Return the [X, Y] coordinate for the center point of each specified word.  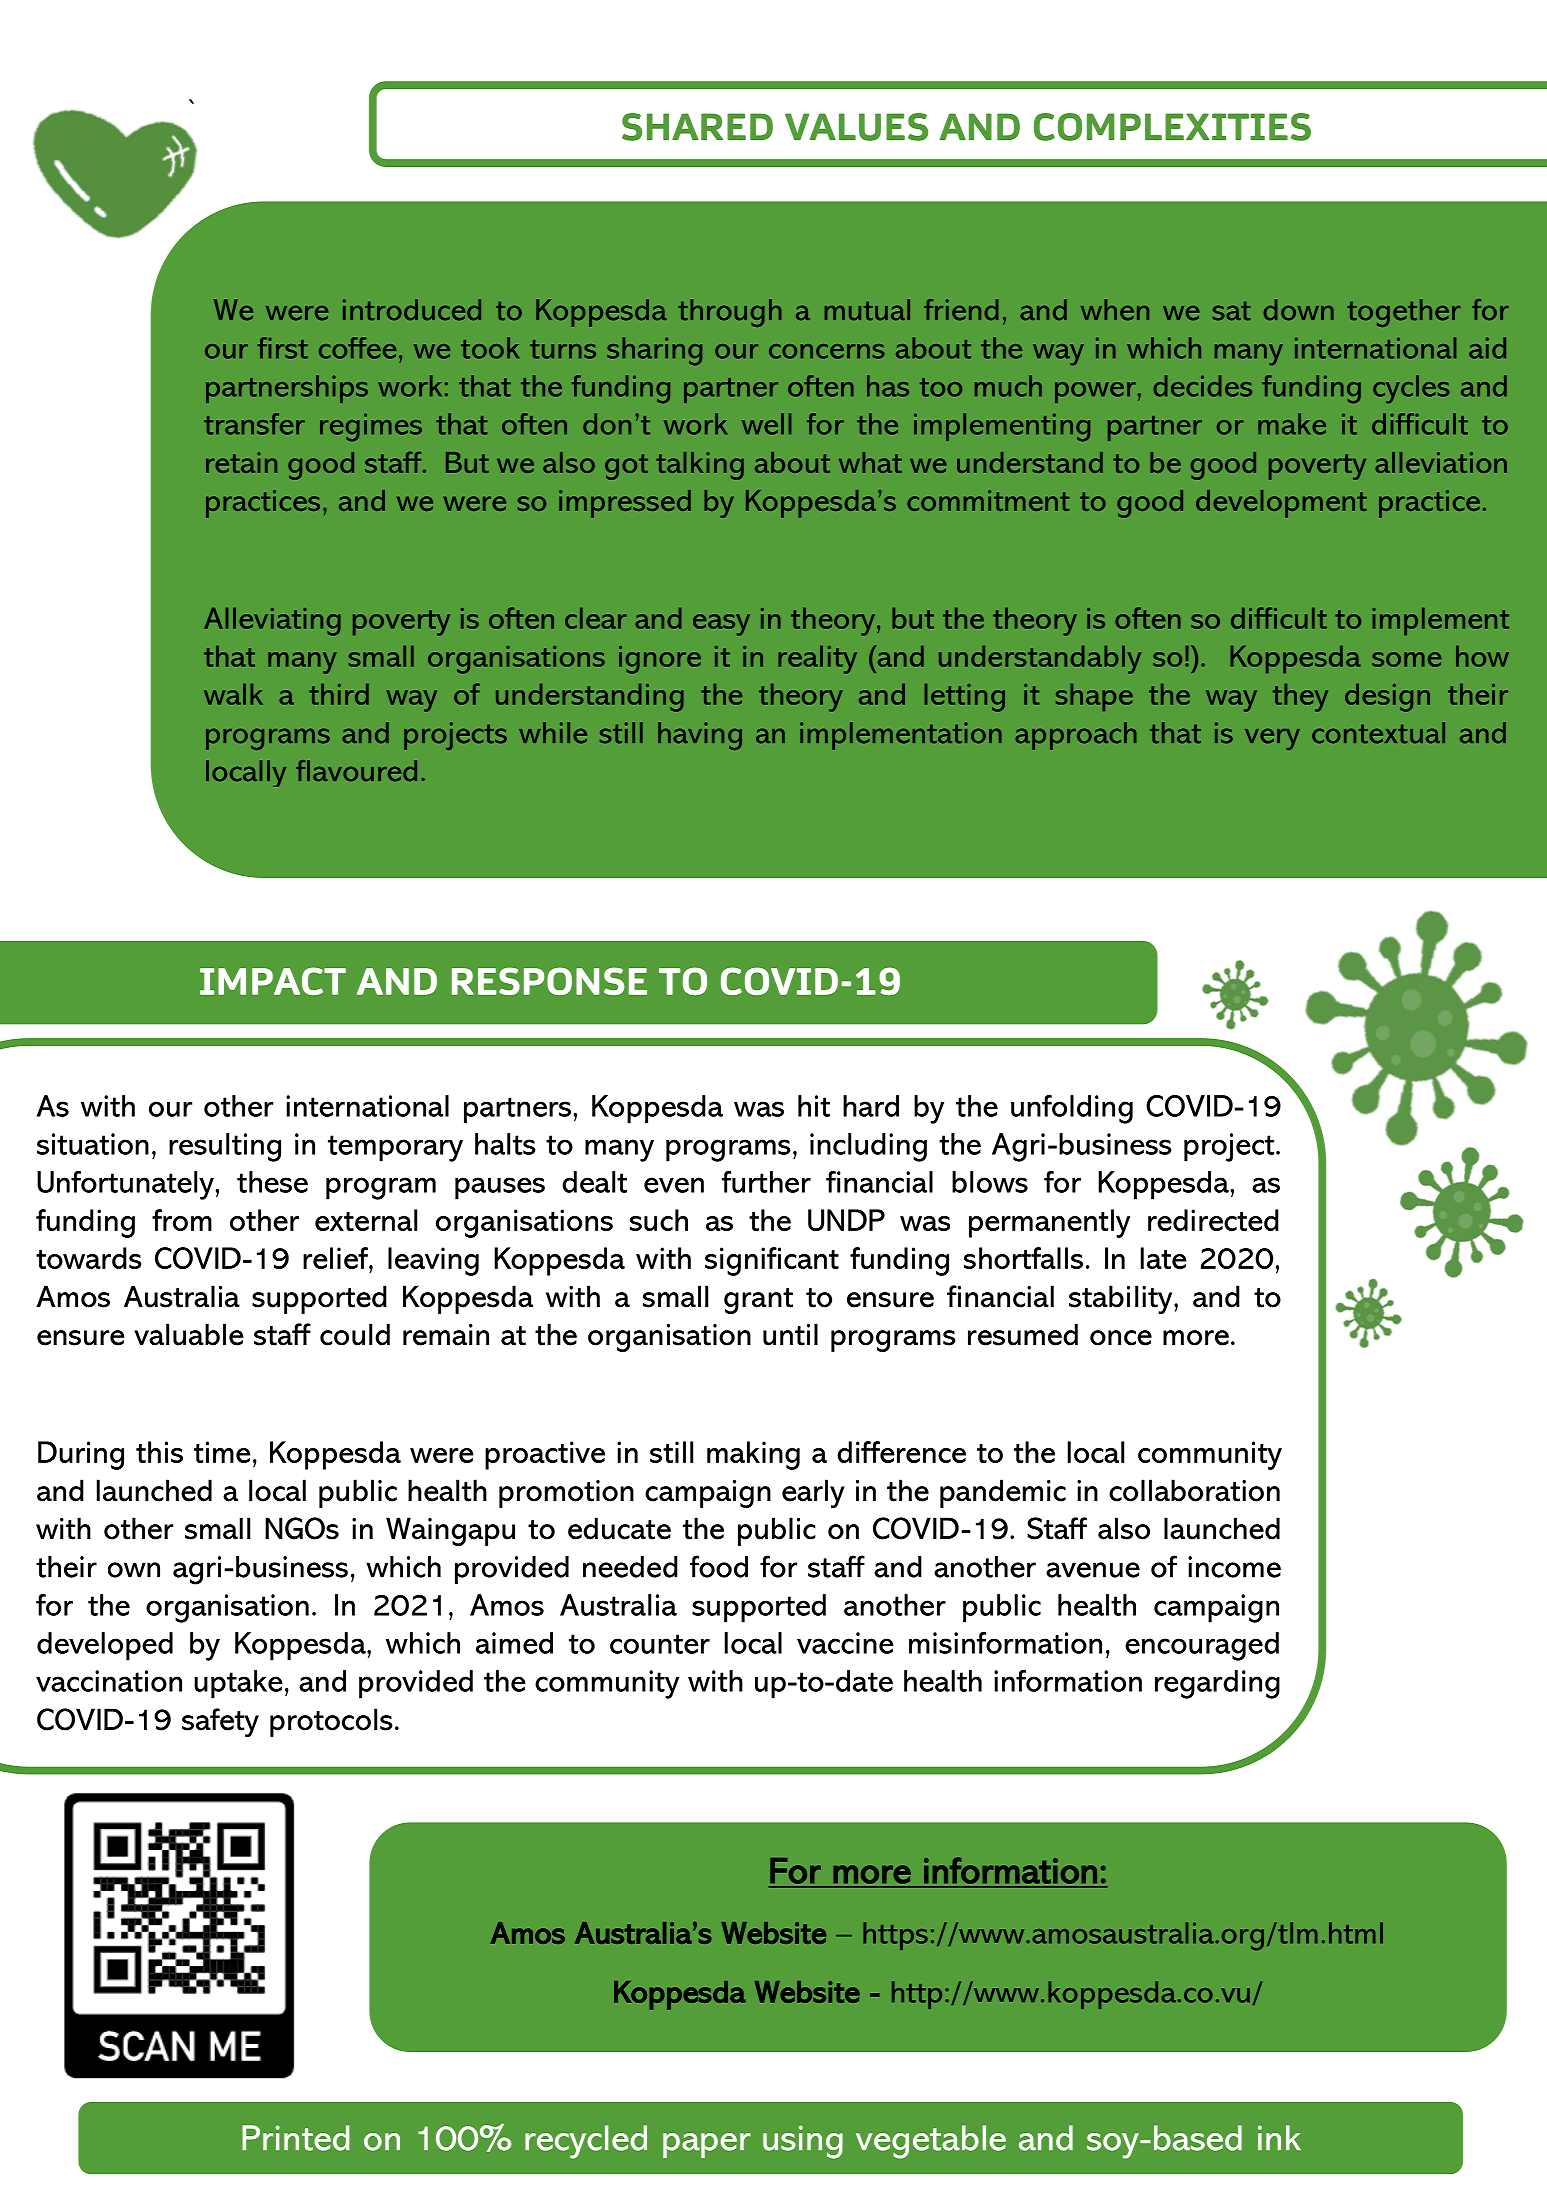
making [753, 1455]
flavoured [356, 771]
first [283, 348]
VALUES [856, 127]
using [803, 2142]
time [222, 1452]
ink [1279, 2137]
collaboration [1194, 1490]
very [1272, 739]
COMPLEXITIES [1172, 127]
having [700, 736]
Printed [295, 2138]
